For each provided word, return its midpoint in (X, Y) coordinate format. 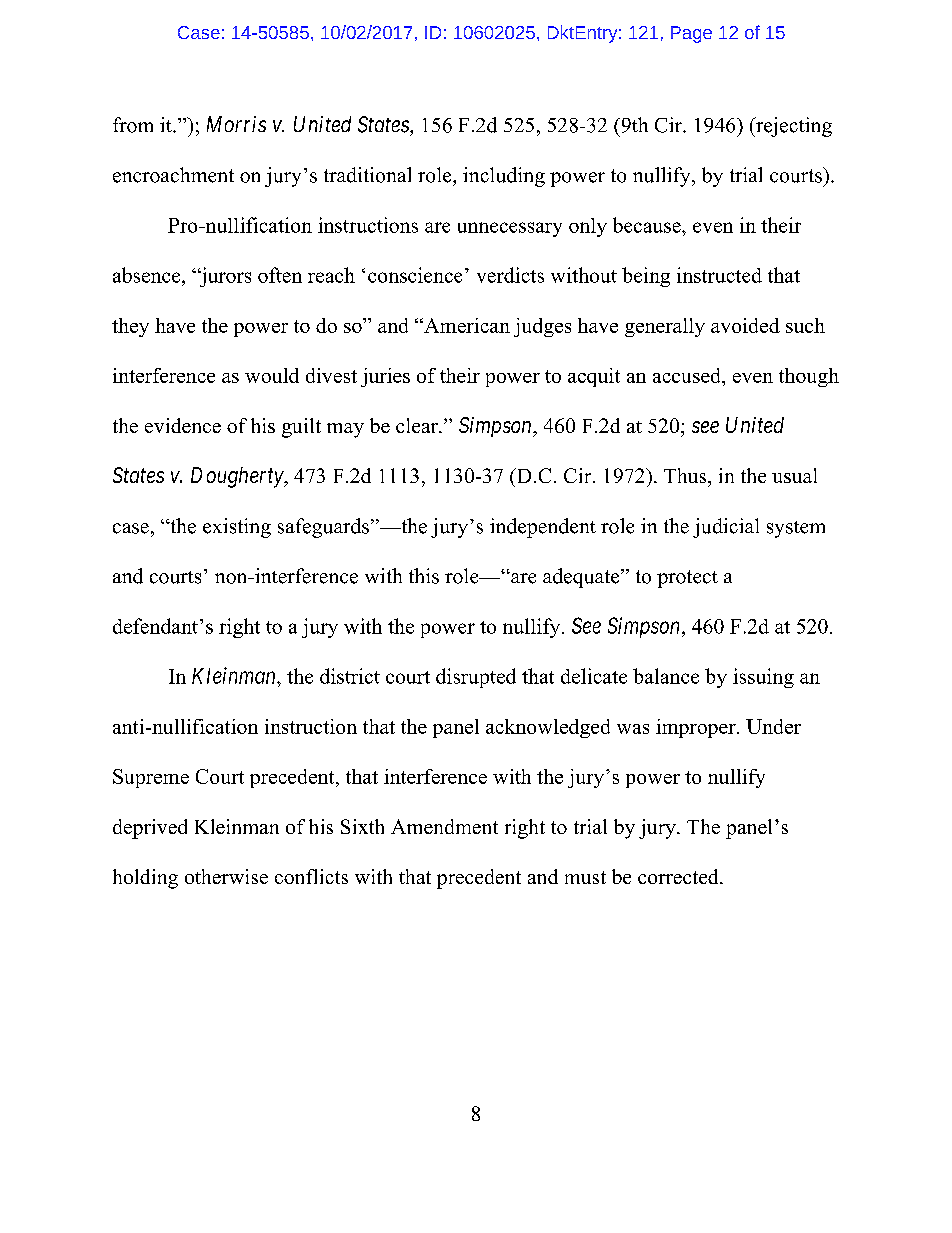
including (504, 177)
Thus (686, 475)
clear (418, 425)
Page (691, 34)
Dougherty (238, 477)
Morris (236, 124)
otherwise (226, 876)
